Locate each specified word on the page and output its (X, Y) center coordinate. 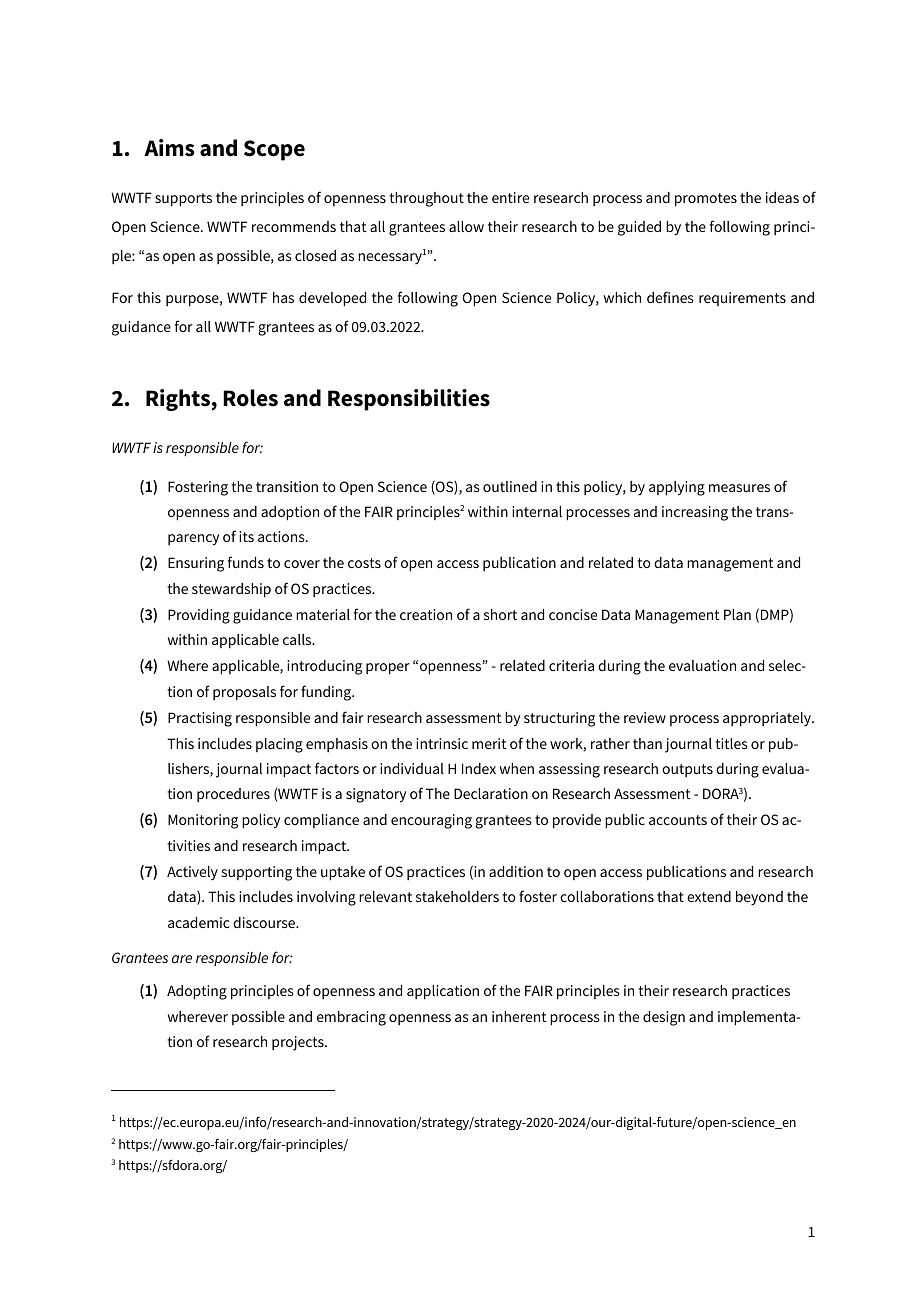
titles (731, 743)
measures (739, 488)
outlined (510, 486)
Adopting (197, 992)
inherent (519, 1016)
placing (279, 745)
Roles (250, 398)
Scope (274, 150)
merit (489, 743)
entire (510, 197)
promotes (706, 200)
